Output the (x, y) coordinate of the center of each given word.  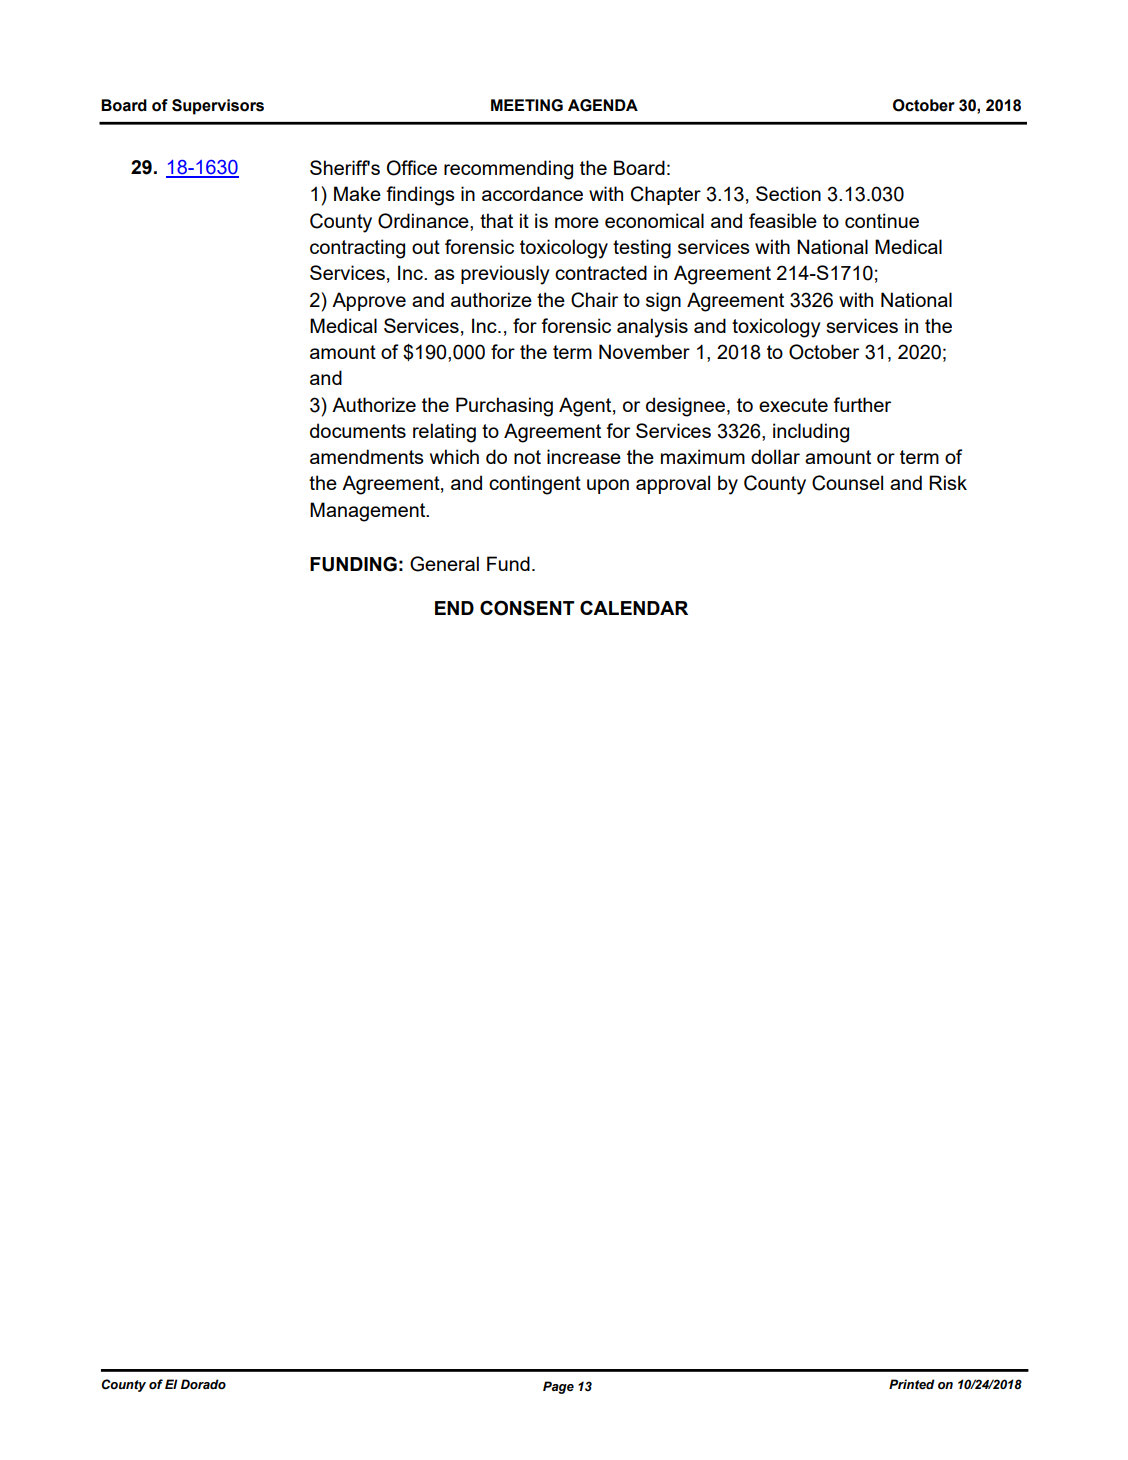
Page (558, 1387)
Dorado (203, 1384)
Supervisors (218, 107)
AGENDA (603, 105)
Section (788, 193)
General (444, 564)
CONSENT (527, 608)
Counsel (847, 483)
